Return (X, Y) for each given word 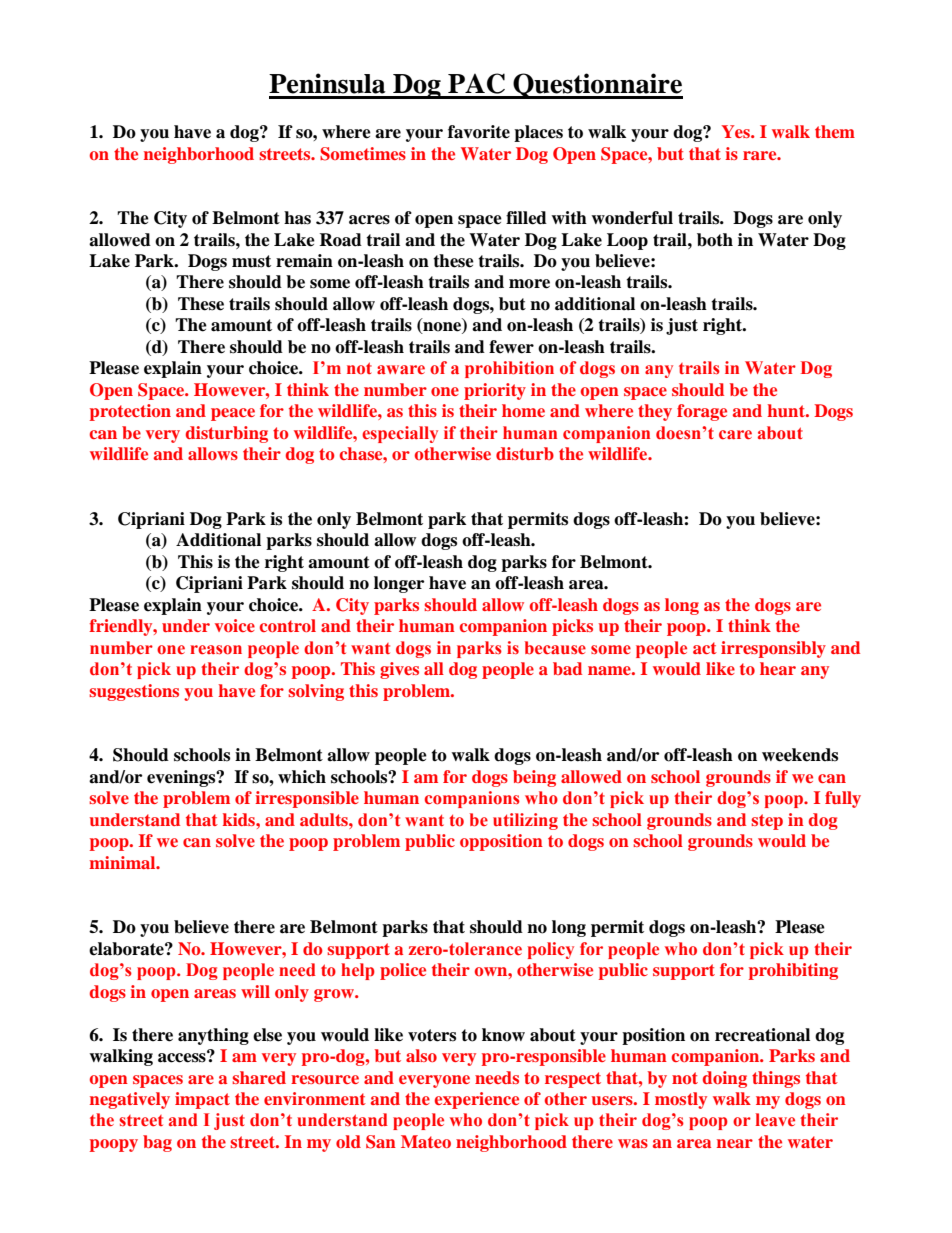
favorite (479, 132)
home (523, 410)
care (735, 435)
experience (477, 1100)
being (534, 778)
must (251, 261)
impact (202, 1100)
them (835, 131)
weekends (800, 755)
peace (233, 414)
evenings (182, 778)
